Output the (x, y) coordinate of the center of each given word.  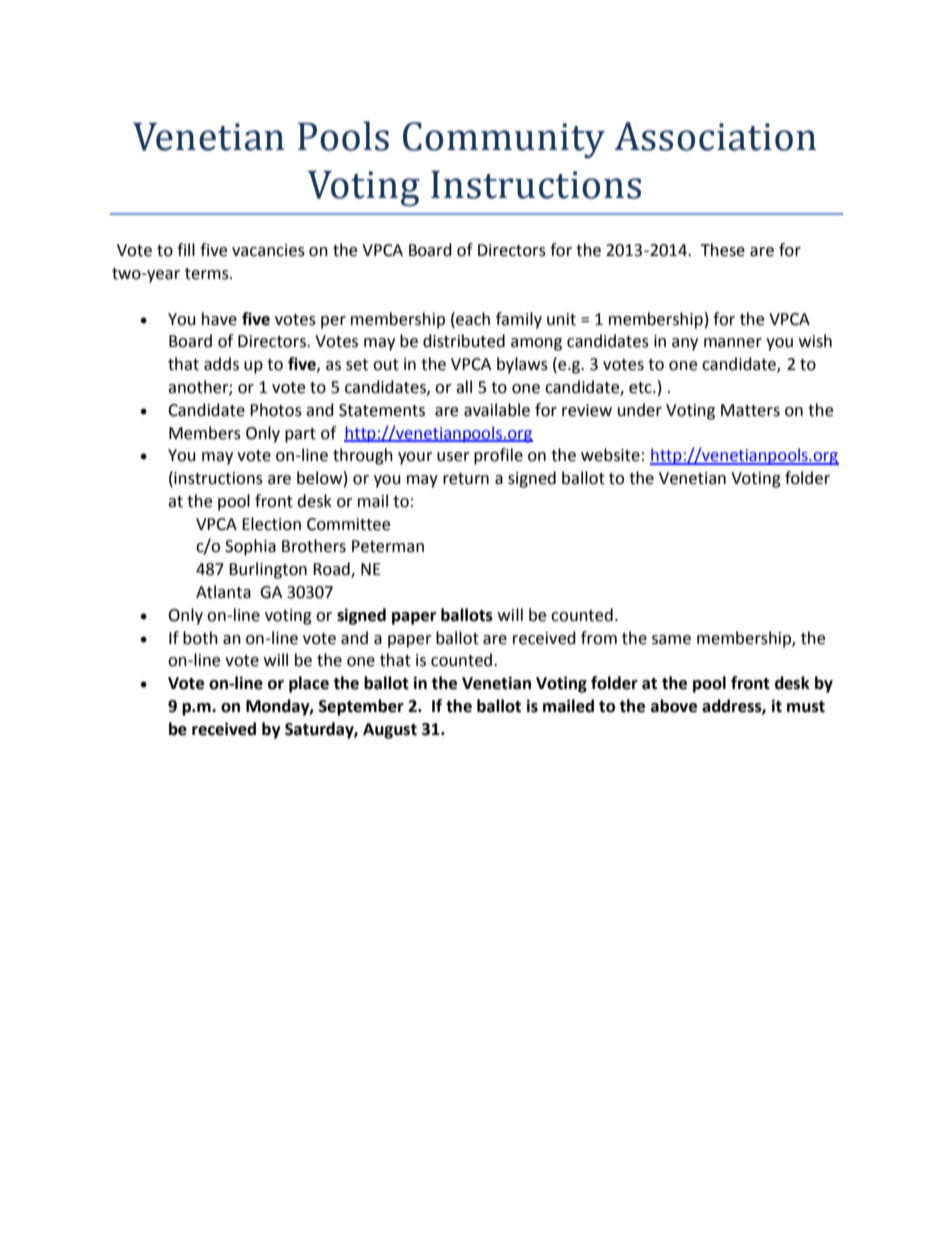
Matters (750, 410)
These (722, 250)
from (599, 638)
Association (715, 136)
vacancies (268, 250)
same (671, 640)
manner (733, 343)
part (300, 435)
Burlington (268, 570)
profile (498, 456)
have (219, 319)
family (519, 320)
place (309, 684)
